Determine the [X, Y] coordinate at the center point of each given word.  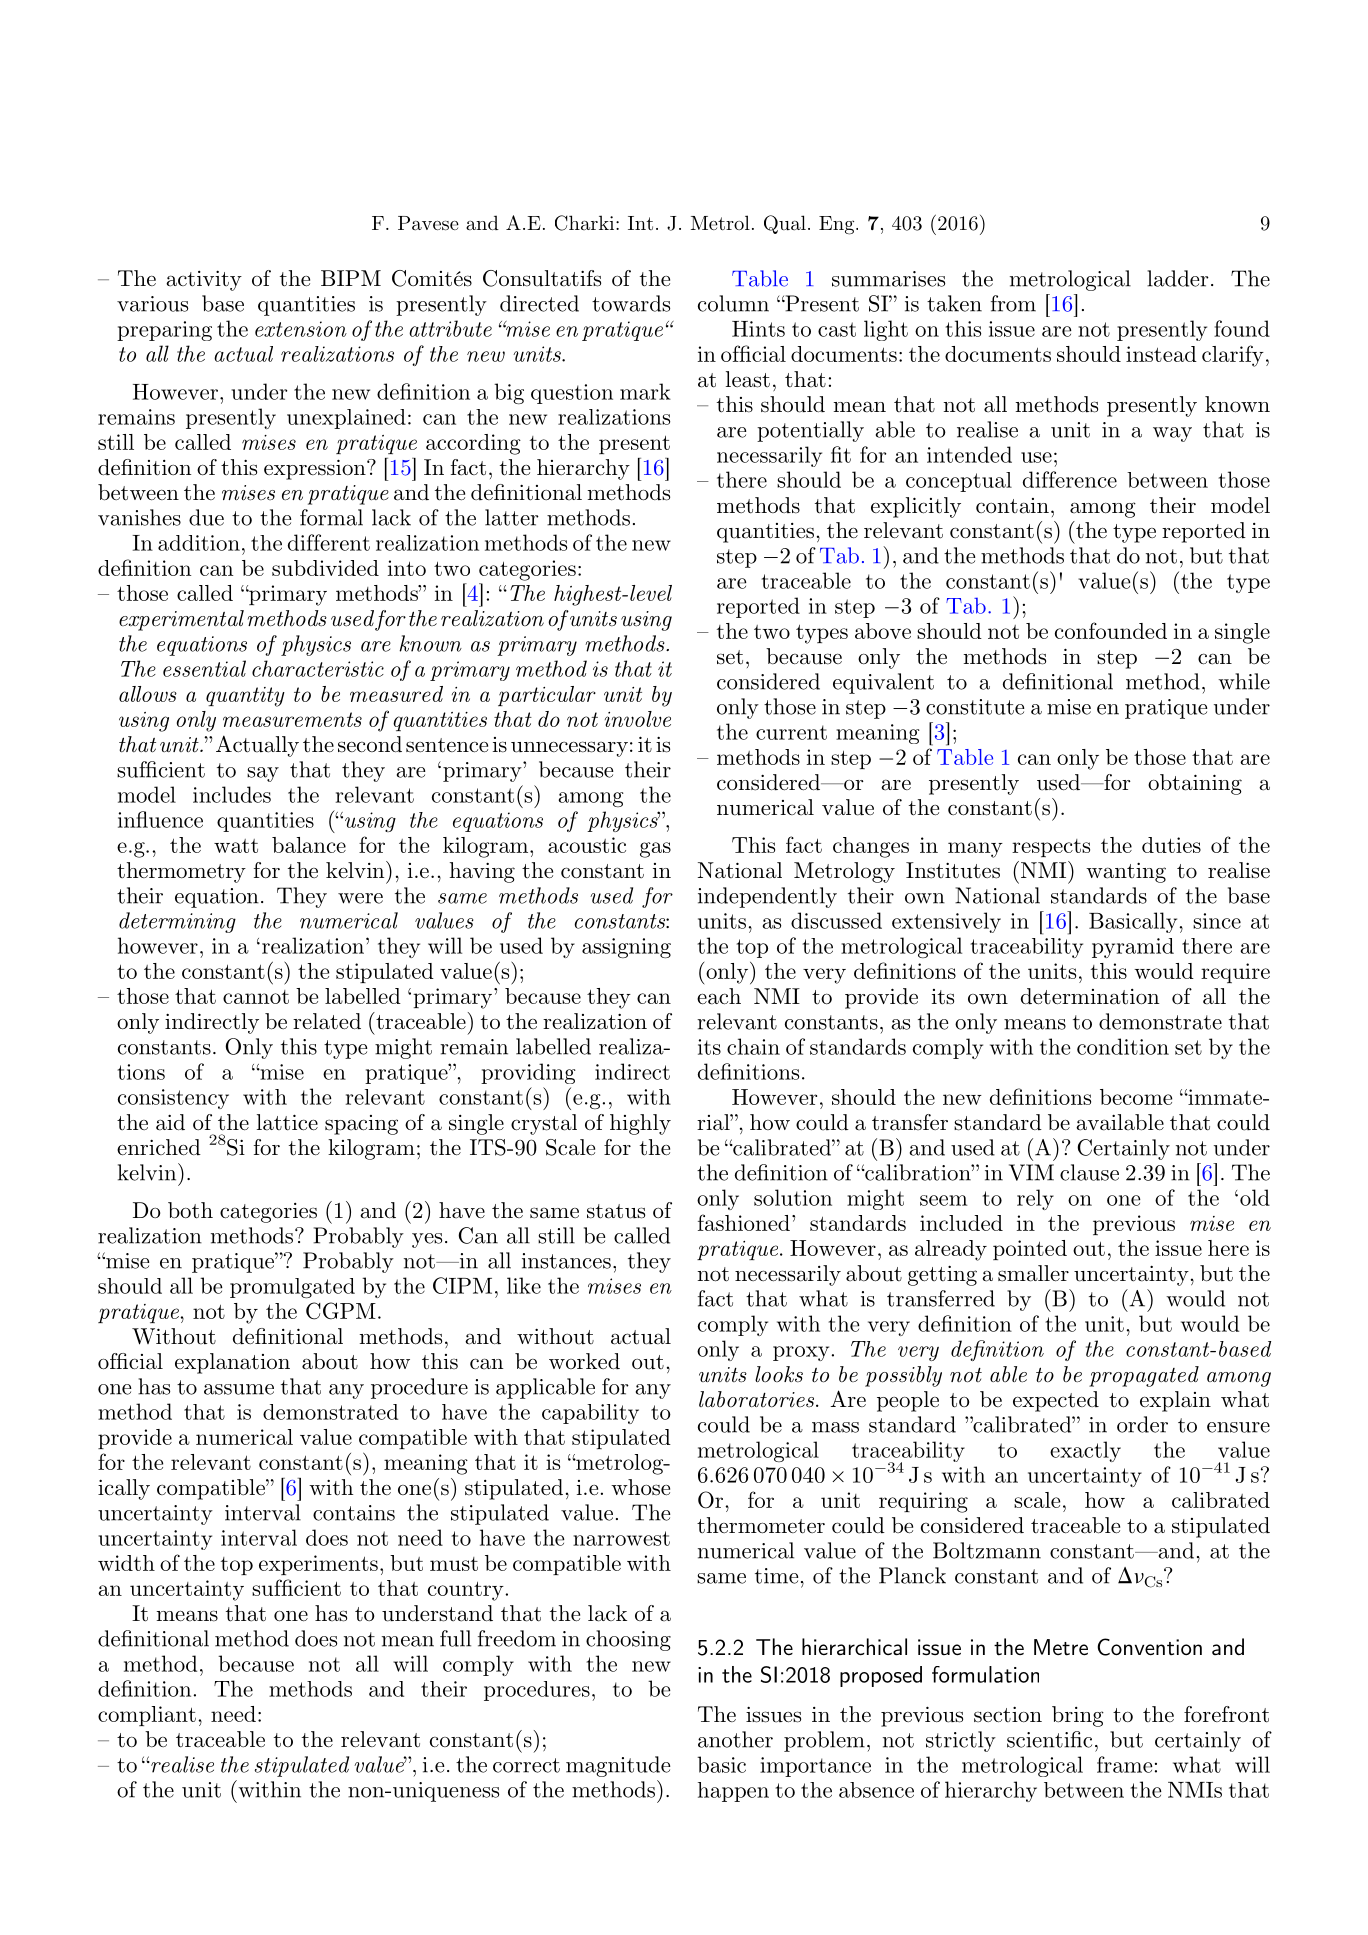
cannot [256, 997]
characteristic [318, 668]
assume [239, 1389]
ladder [1178, 278]
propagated [1144, 1376]
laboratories [758, 1399]
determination [1090, 996]
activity [204, 281]
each [719, 996]
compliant [147, 1716]
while [1244, 681]
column [733, 303]
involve [638, 719]
